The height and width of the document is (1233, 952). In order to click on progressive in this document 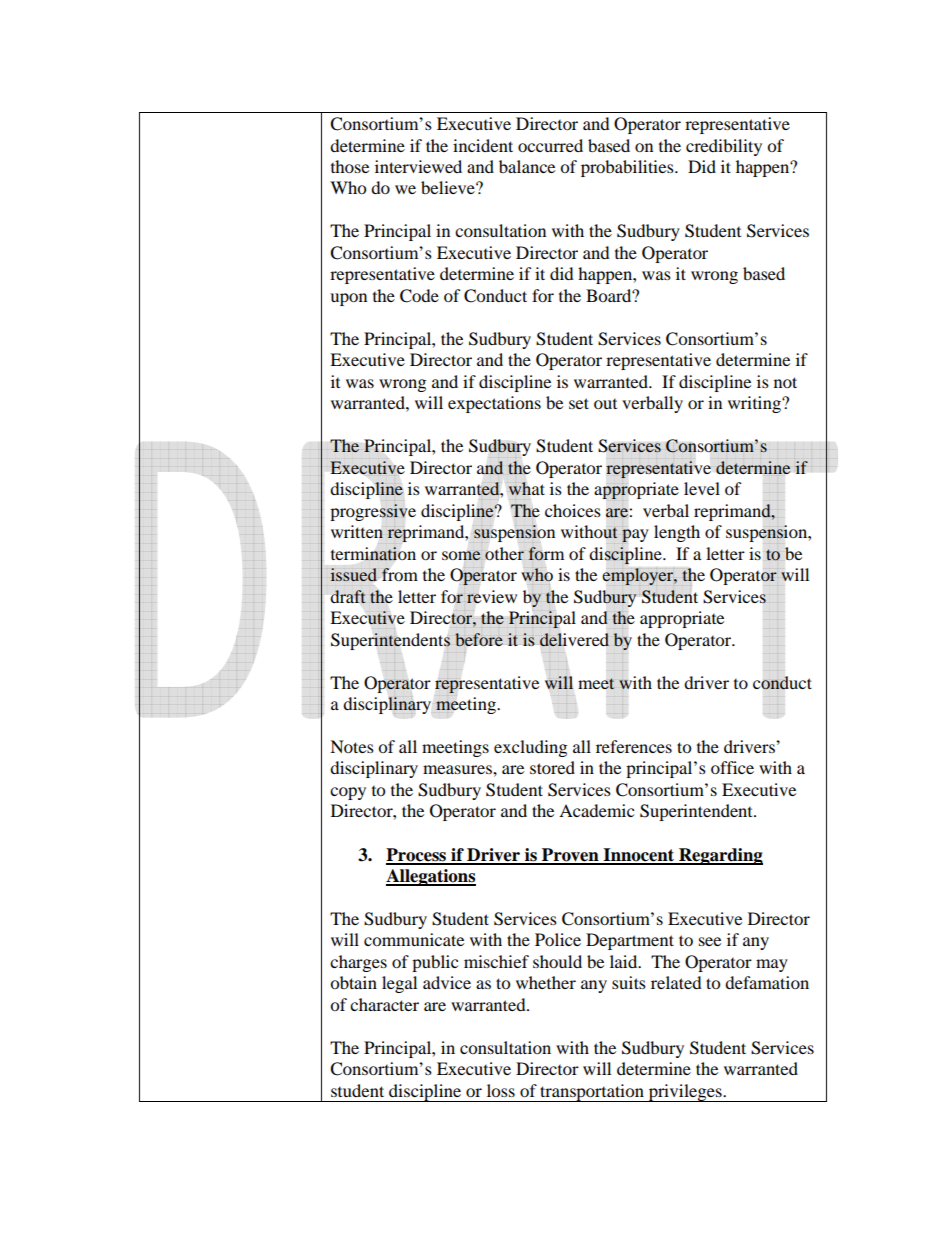, I will do `click(373, 512)`.
